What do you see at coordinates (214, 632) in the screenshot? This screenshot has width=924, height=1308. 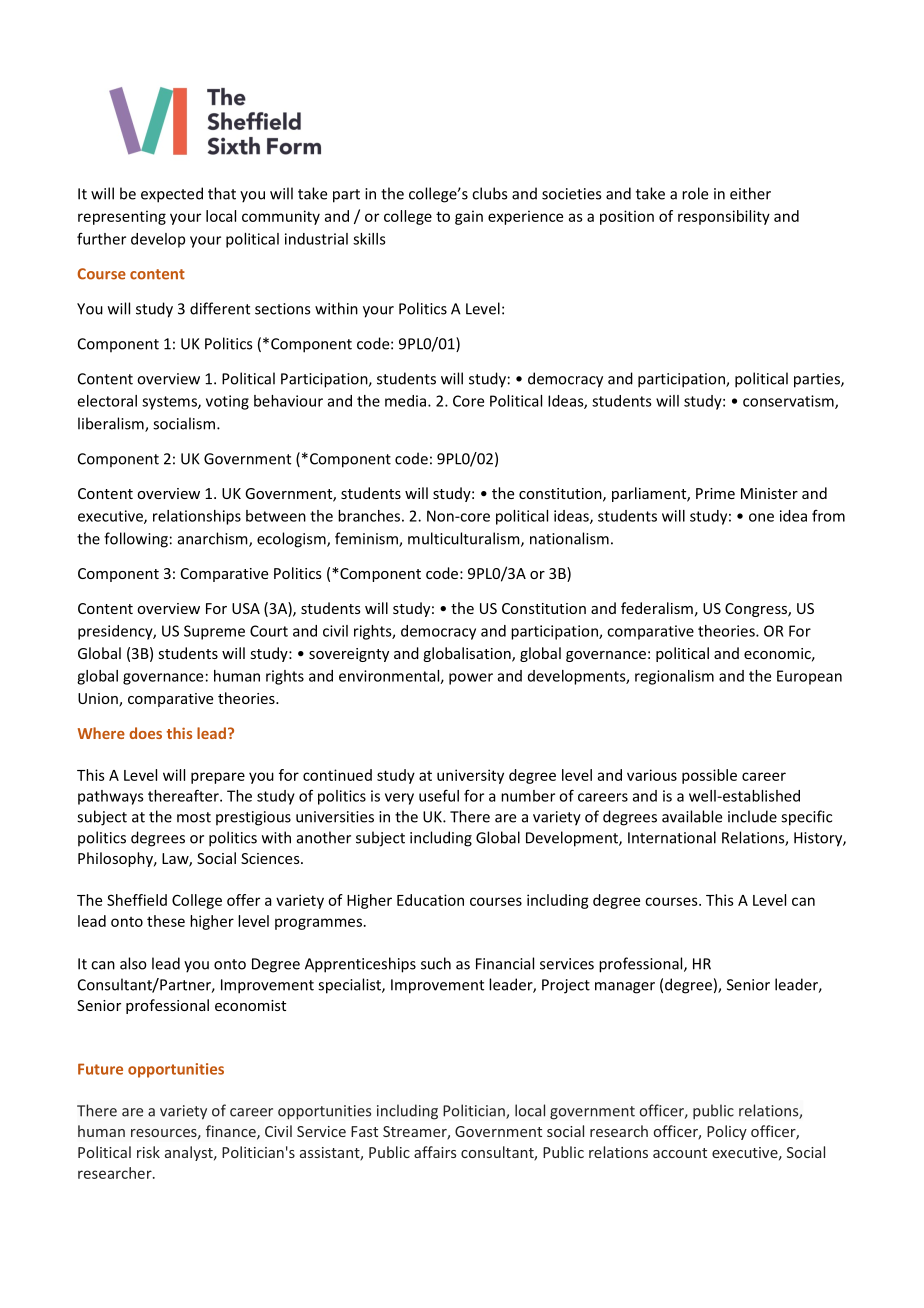 I see `Supreme` at bounding box center [214, 632].
